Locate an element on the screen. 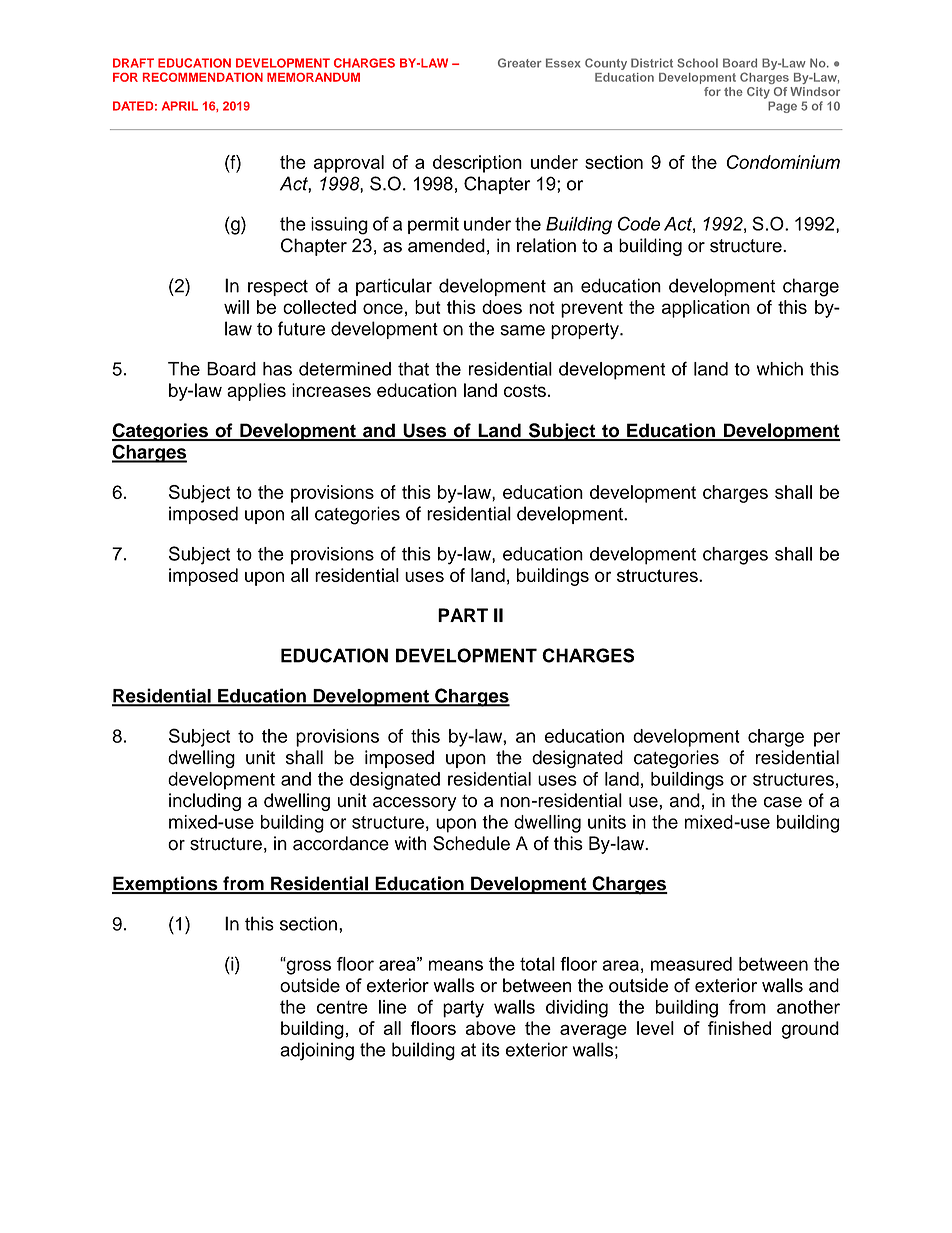 The height and width of the screenshot is (1233, 952). City is located at coordinates (758, 93).
